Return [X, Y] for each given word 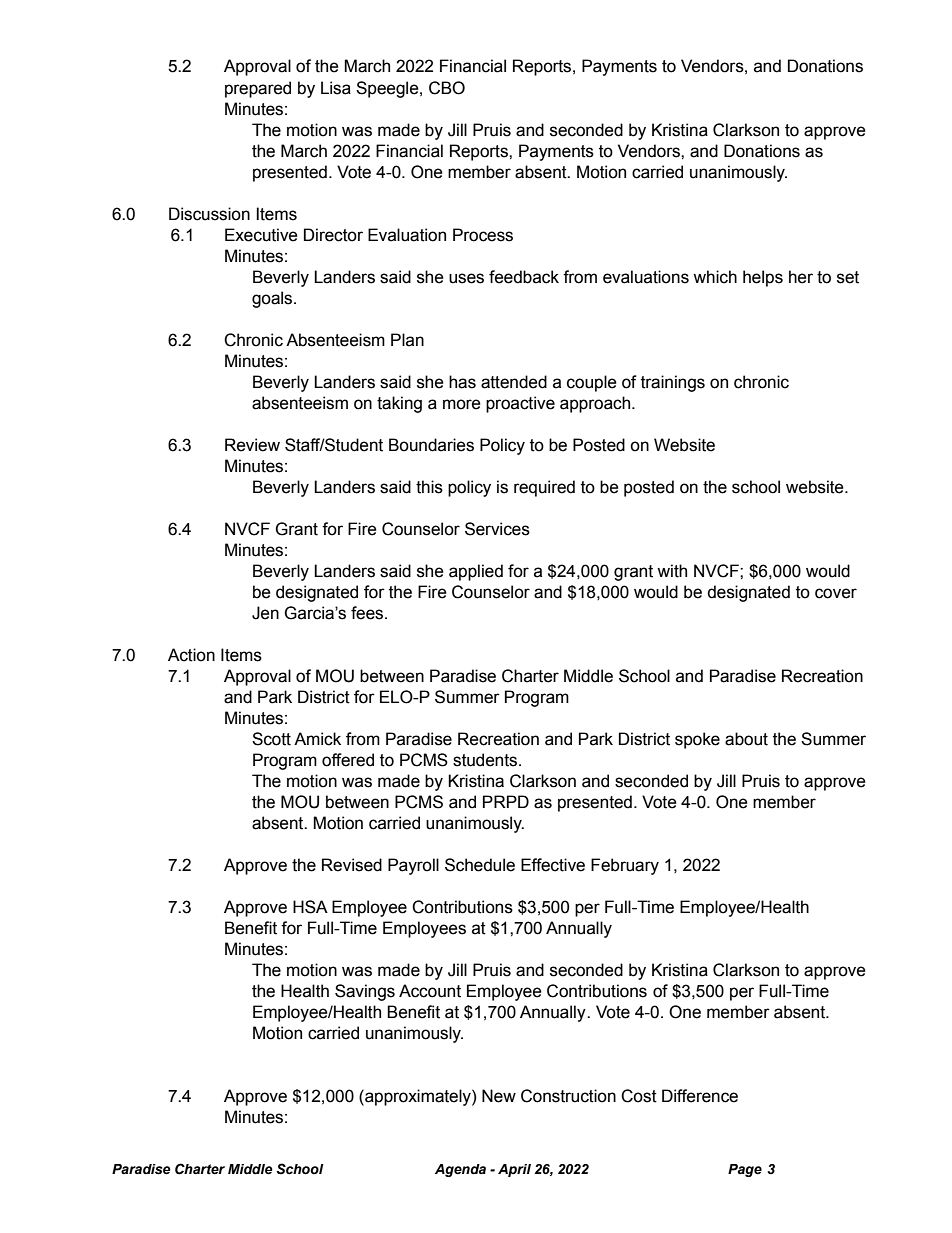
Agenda [460, 1170]
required [544, 488]
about [746, 739]
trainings [673, 383]
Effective [553, 865]
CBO [447, 88]
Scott [271, 739]
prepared [258, 89]
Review [252, 445]
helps [763, 278]
